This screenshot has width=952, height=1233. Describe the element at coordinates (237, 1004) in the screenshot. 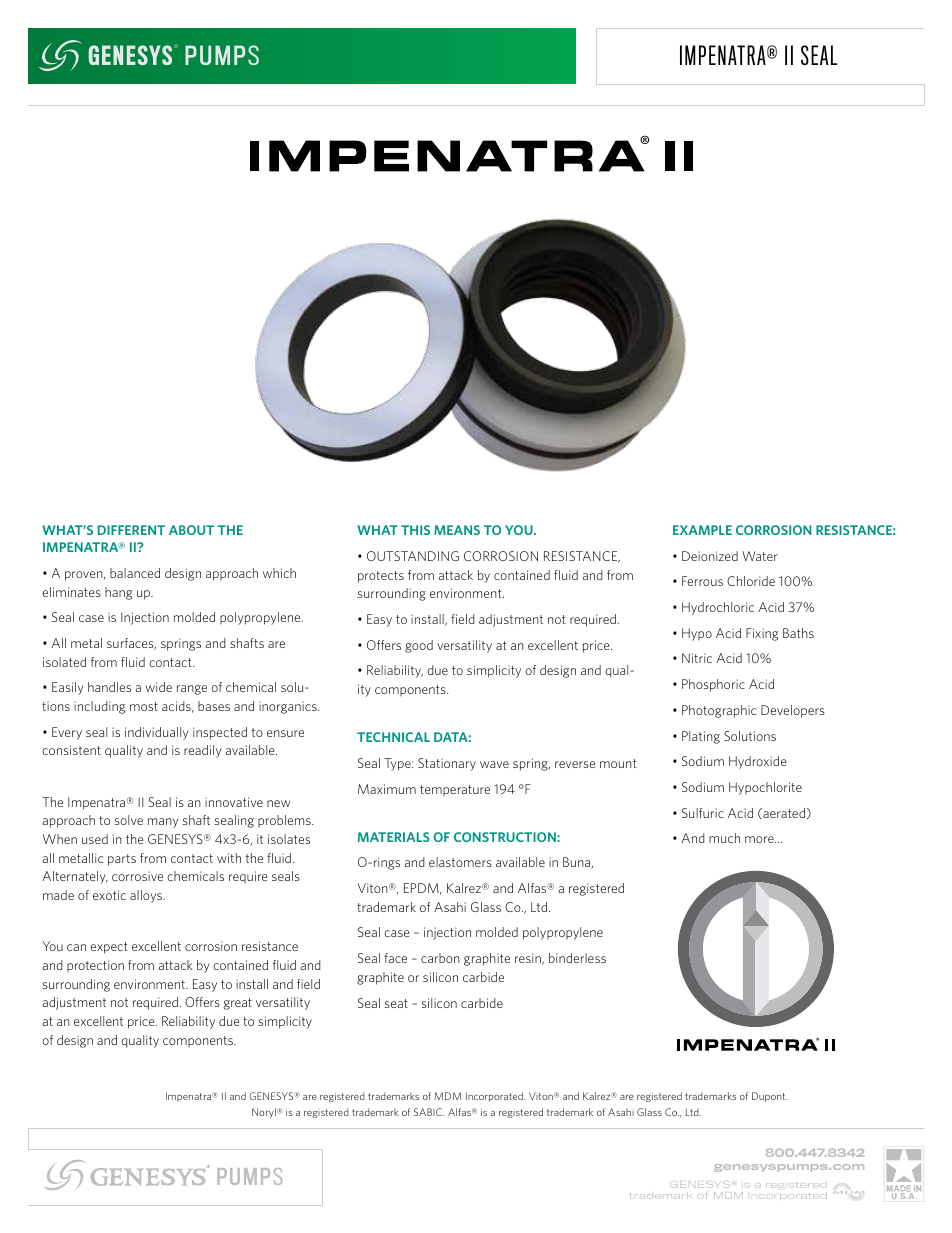

I see `great` at that location.
